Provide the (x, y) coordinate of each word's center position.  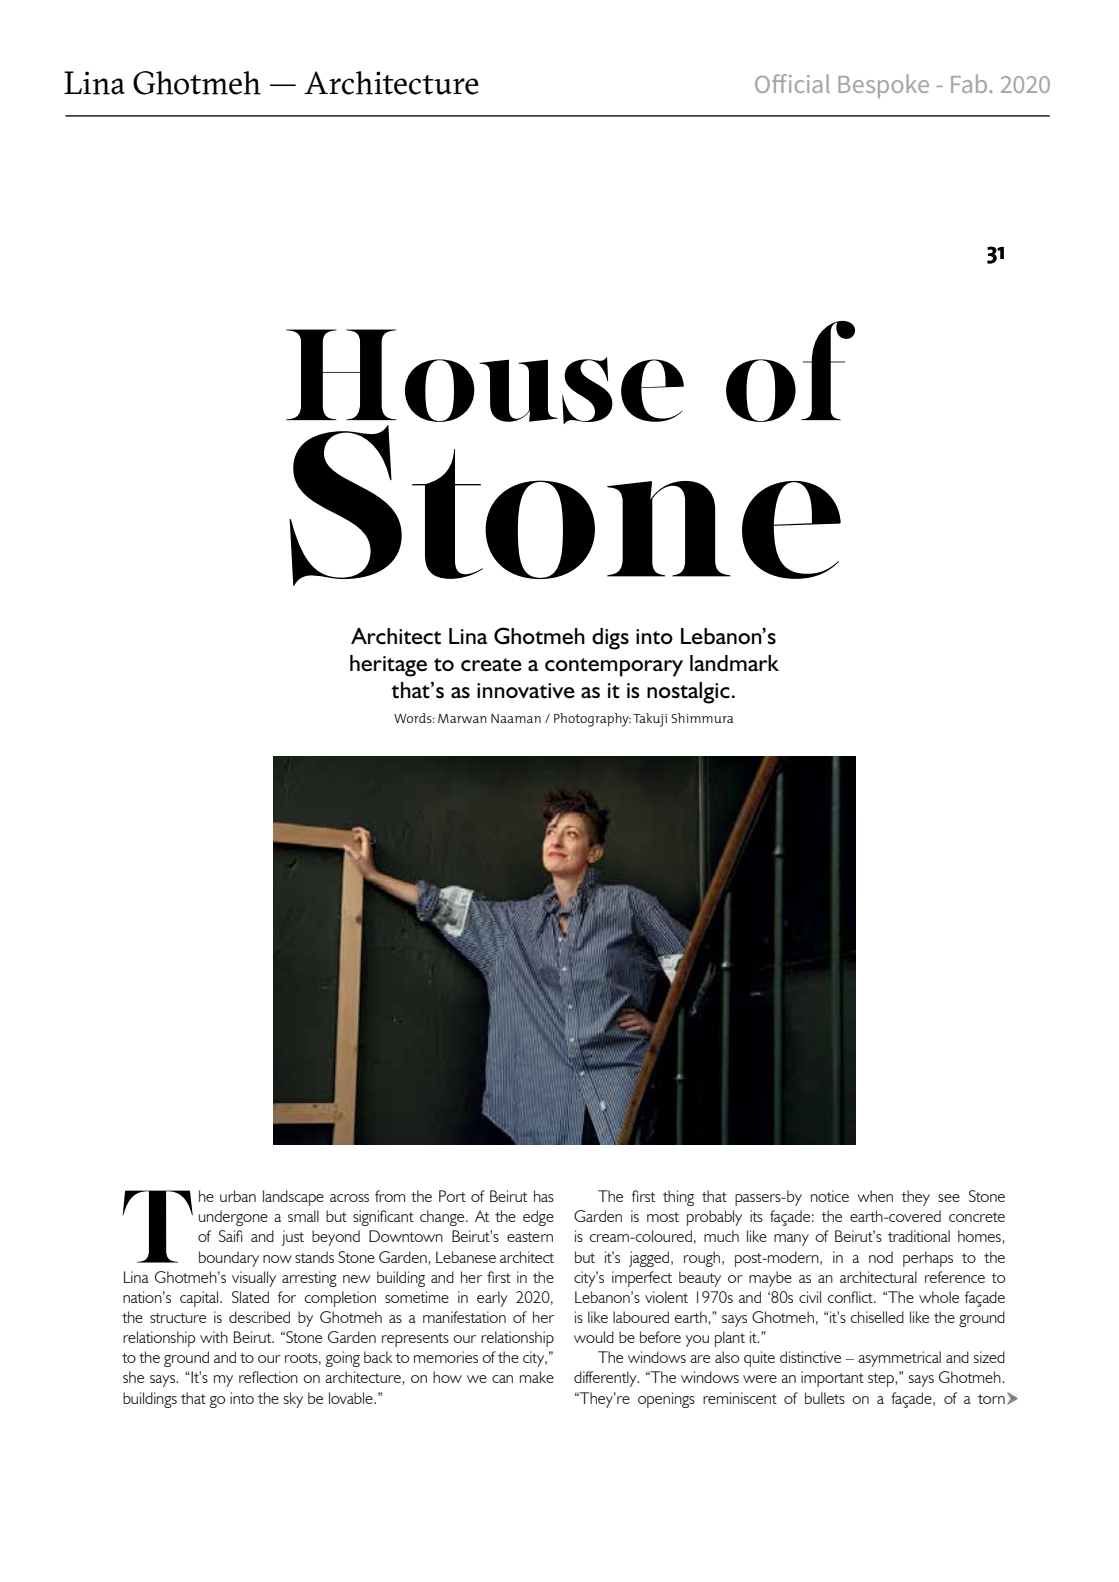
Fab (970, 83)
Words (414, 718)
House (485, 378)
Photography (592, 720)
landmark (734, 663)
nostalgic (688, 693)
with (214, 1337)
